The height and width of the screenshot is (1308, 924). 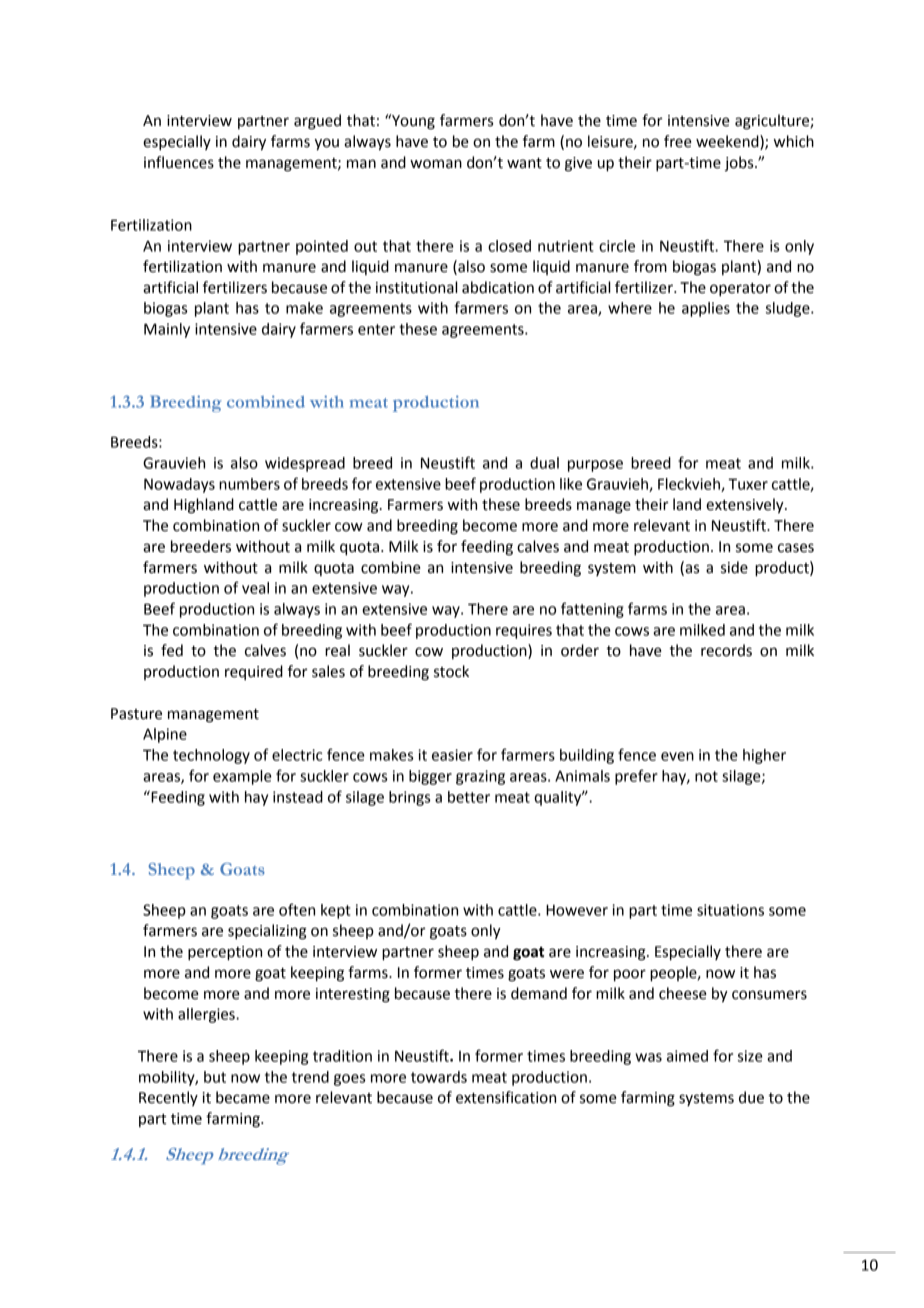 What do you see at coordinates (179, 162) in the screenshot?
I see `influences` at bounding box center [179, 162].
